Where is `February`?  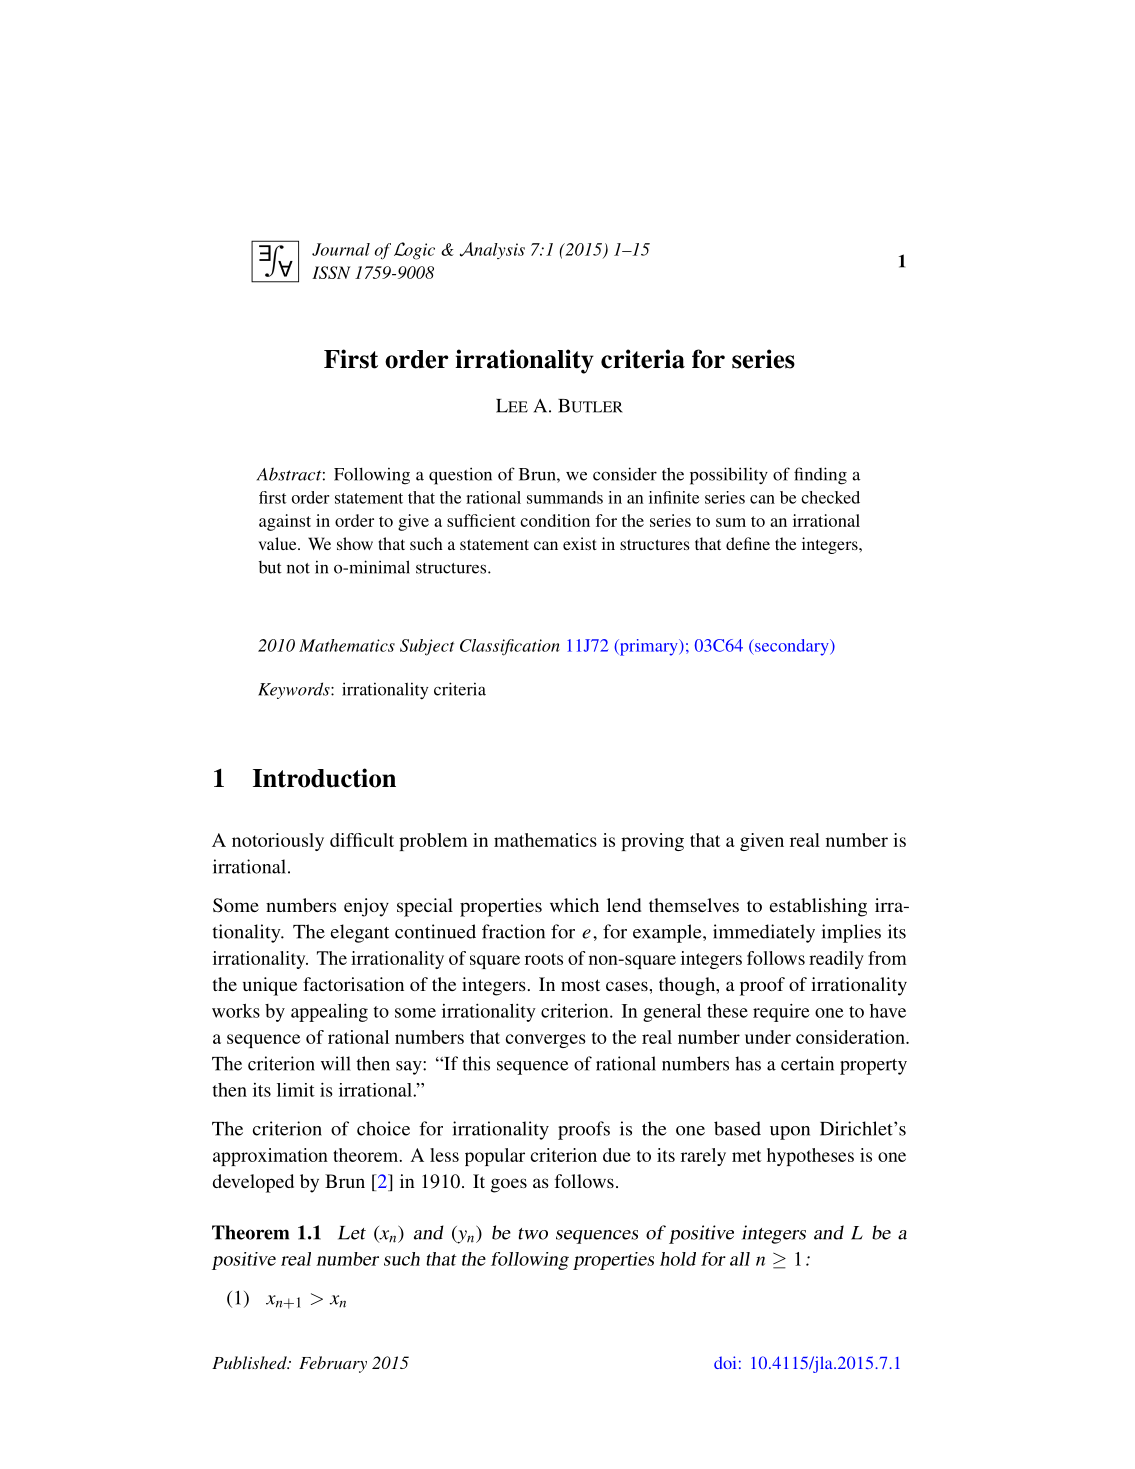
February is located at coordinates (333, 1364).
